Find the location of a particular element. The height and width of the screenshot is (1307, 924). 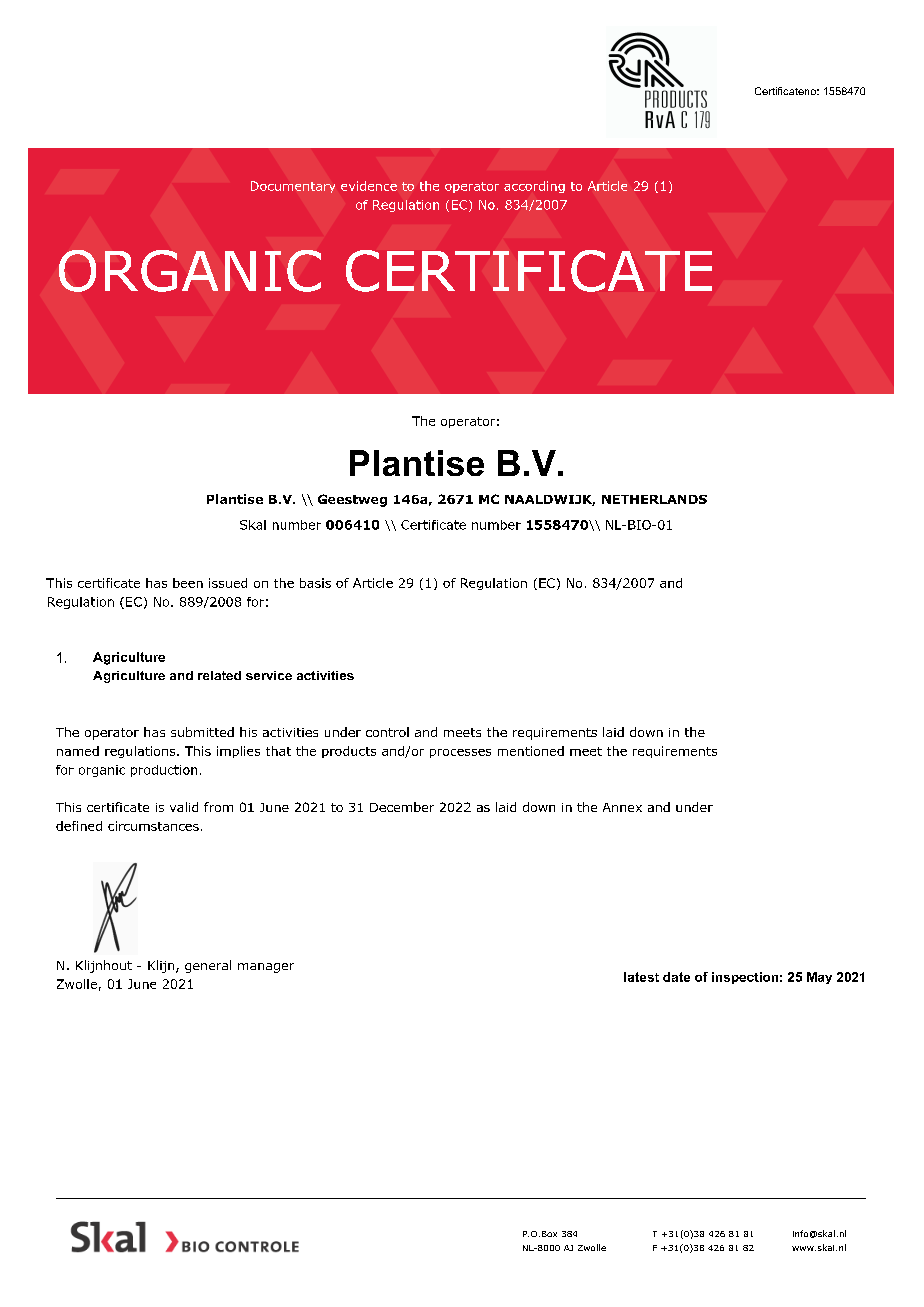

basis is located at coordinates (315, 583).
